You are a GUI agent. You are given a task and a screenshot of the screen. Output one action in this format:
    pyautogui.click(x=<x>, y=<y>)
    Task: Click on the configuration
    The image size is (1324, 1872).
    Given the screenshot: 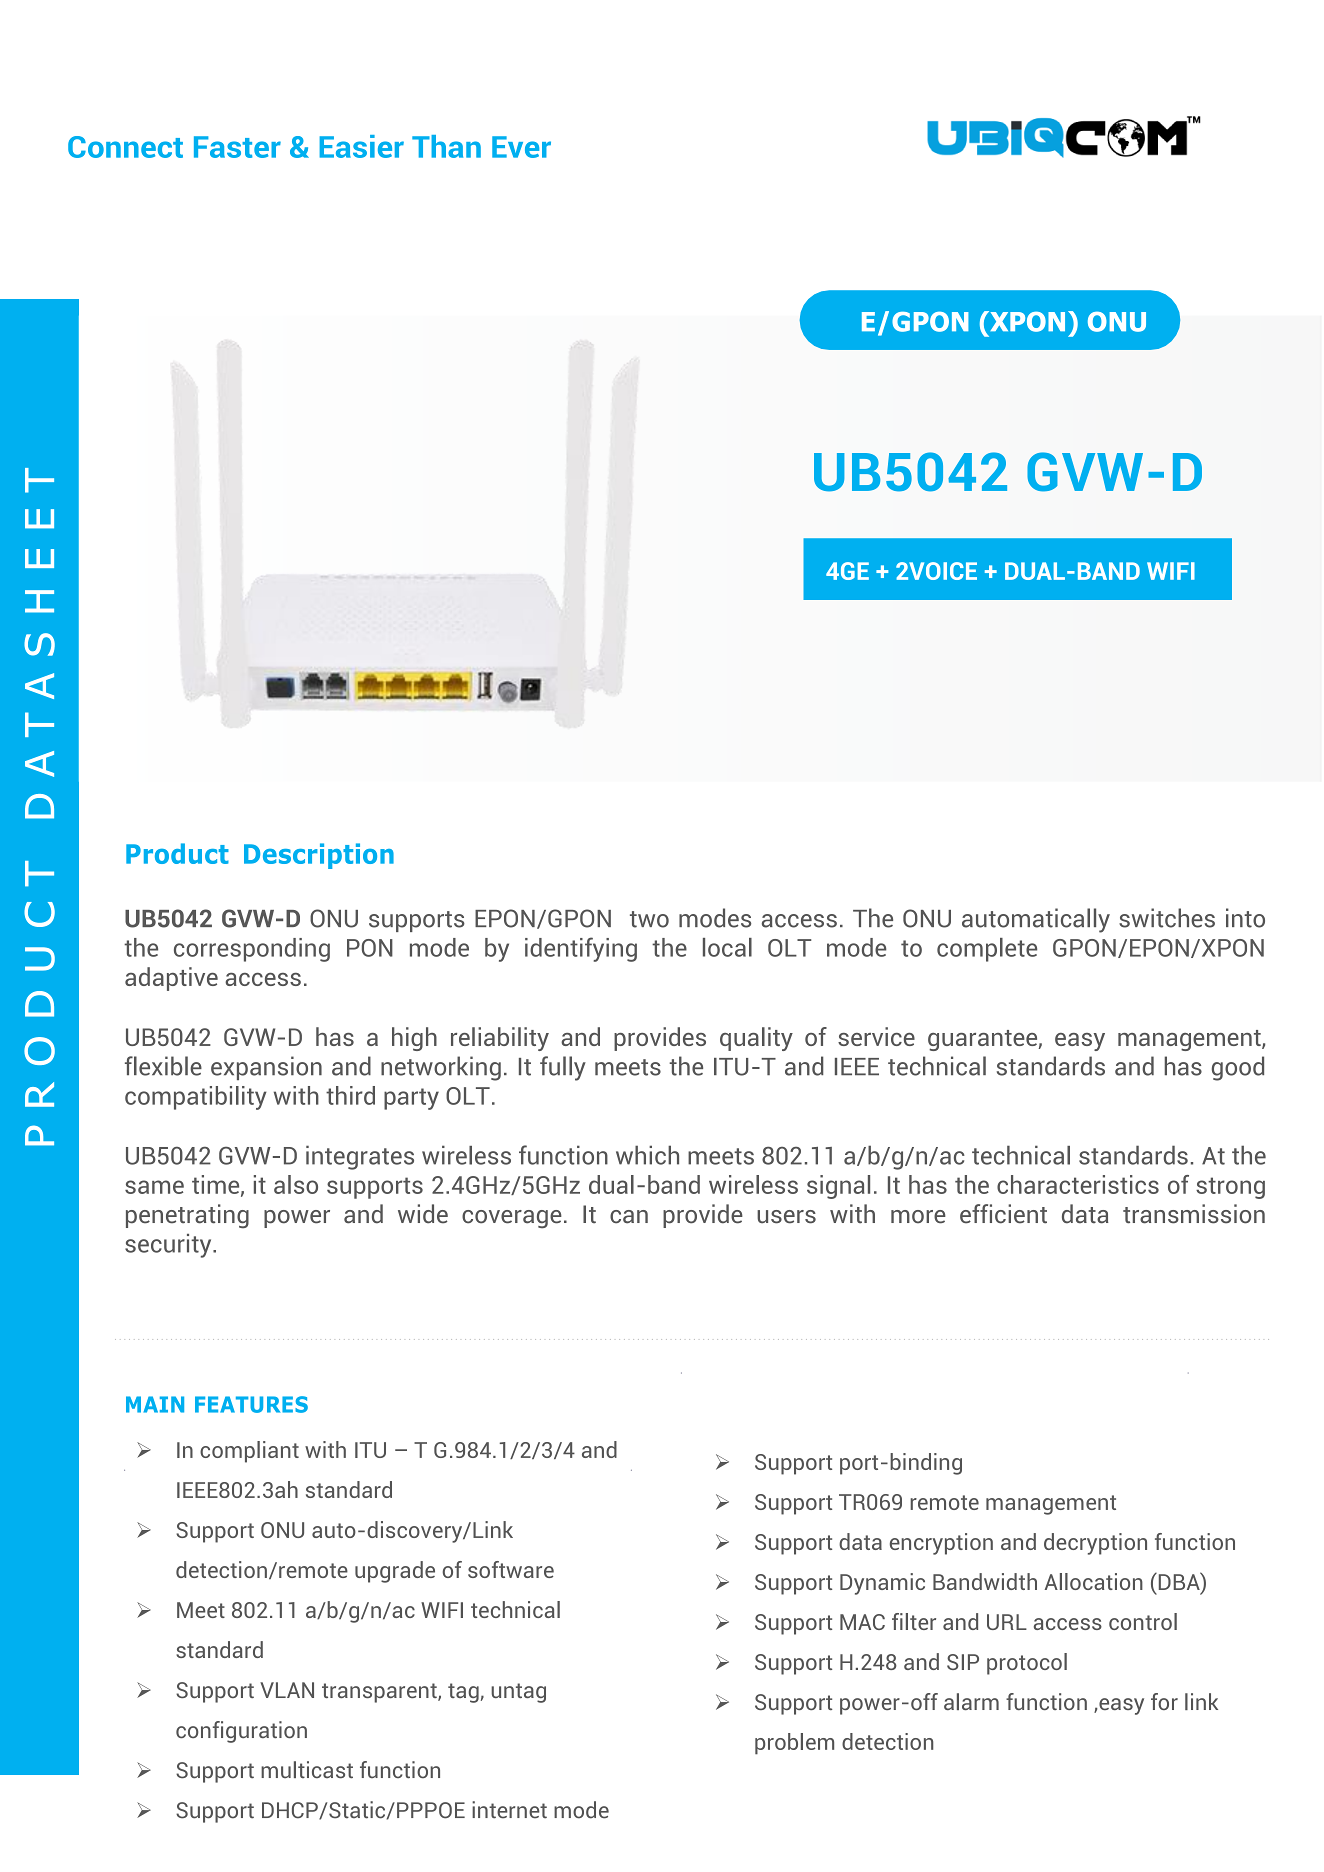 What is the action you would take?
    pyautogui.click(x=241, y=1732)
